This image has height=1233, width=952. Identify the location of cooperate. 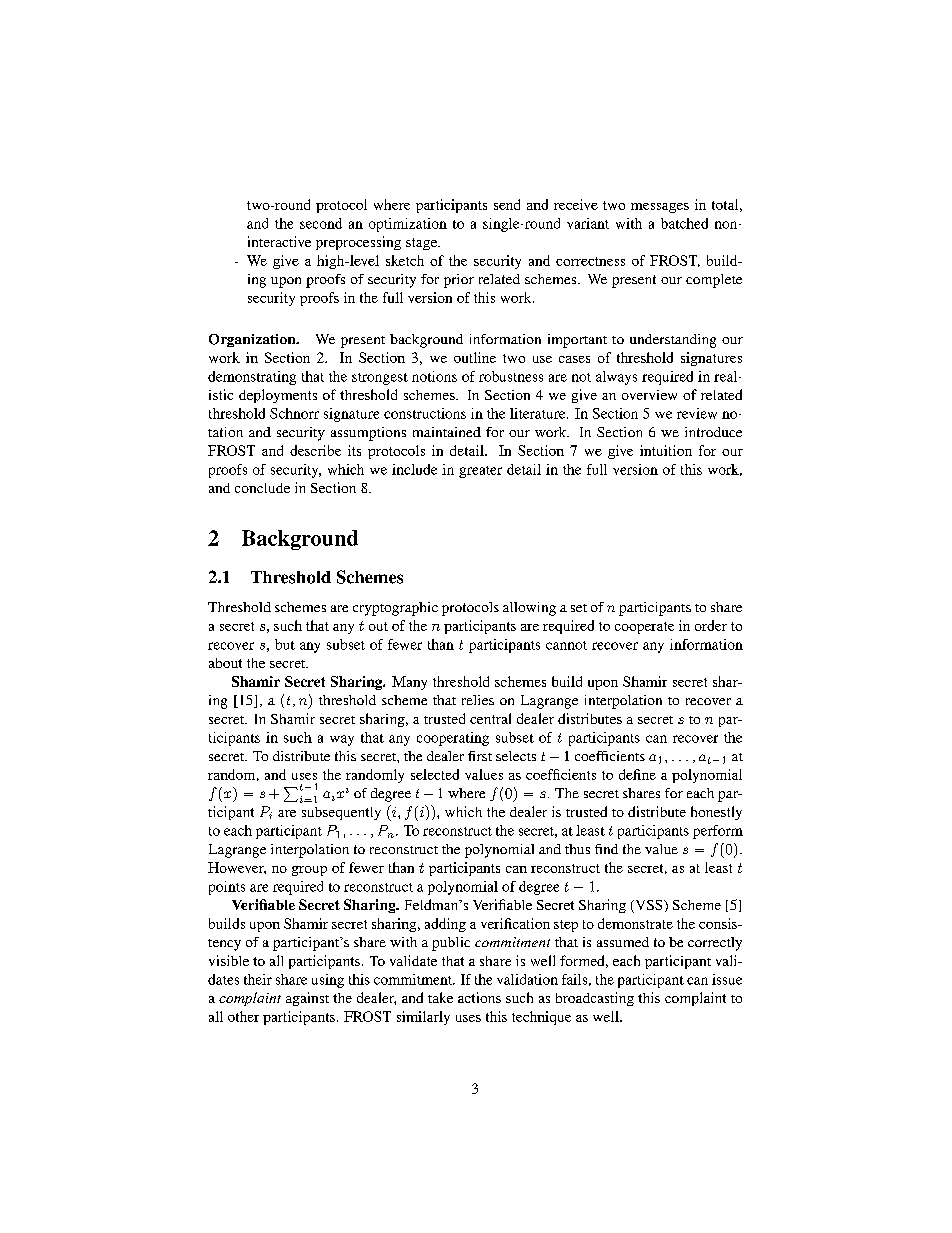
(644, 628).
